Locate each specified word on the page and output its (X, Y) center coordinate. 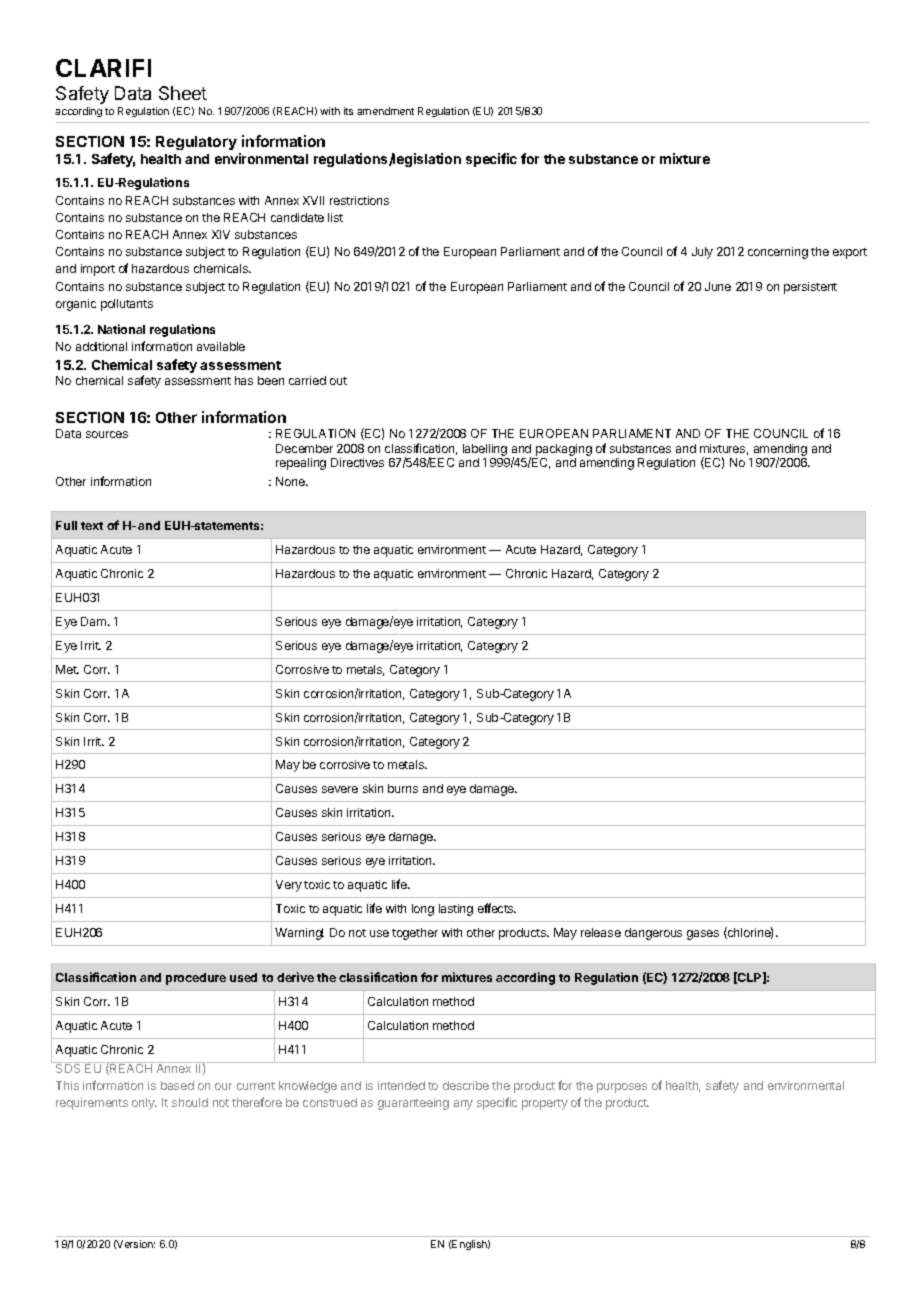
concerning (778, 253)
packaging (564, 450)
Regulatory (196, 143)
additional (101, 346)
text (92, 526)
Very (289, 886)
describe (466, 1085)
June (718, 286)
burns (403, 788)
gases (703, 935)
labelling (485, 450)
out (338, 381)
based (177, 1085)
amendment (385, 111)
